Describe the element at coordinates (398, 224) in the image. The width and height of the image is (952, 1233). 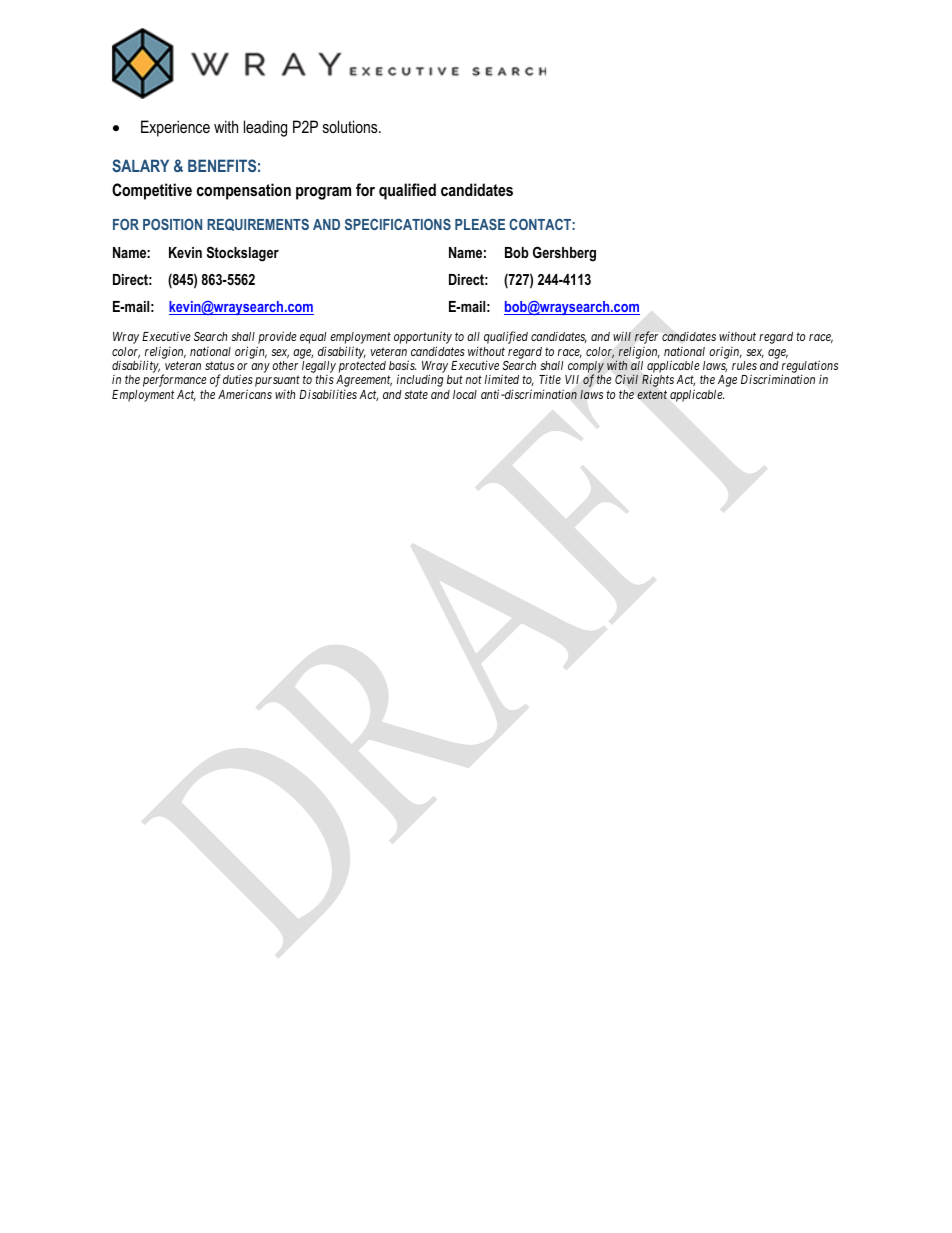
I see `SPECIFICATIONS` at that location.
